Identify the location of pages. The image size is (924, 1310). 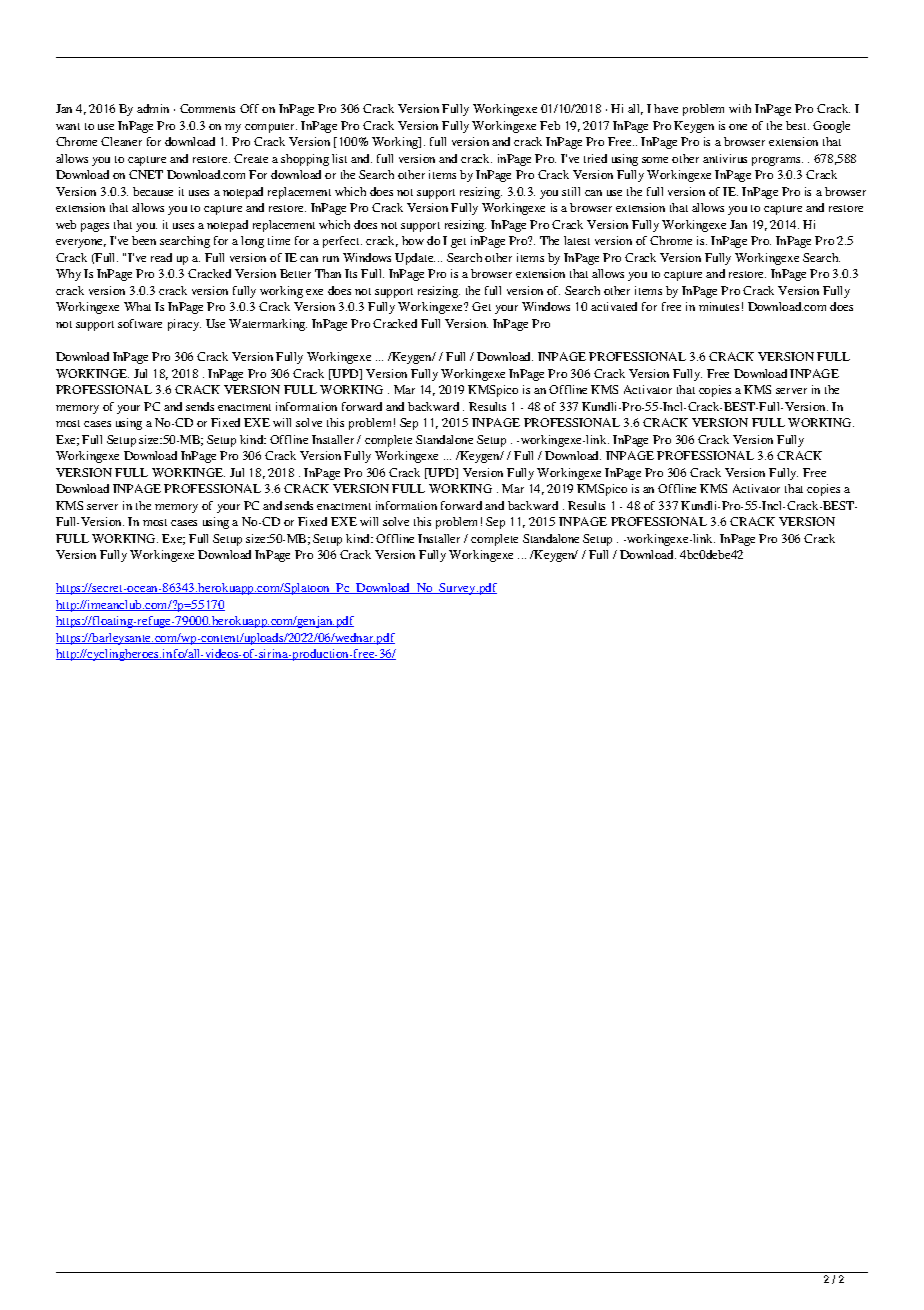
(95, 227).
